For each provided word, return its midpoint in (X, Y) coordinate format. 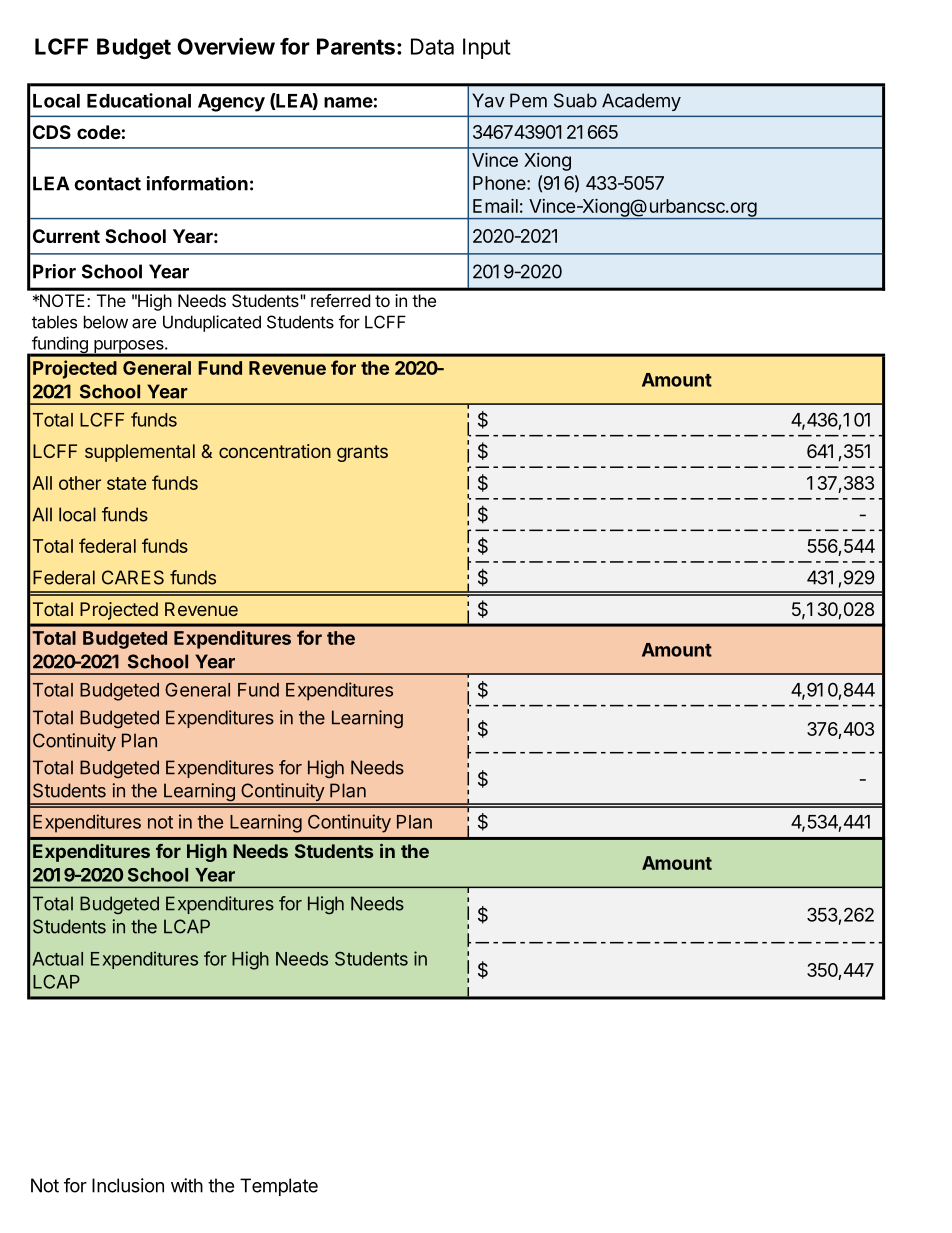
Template (279, 1187)
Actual (58, 959)
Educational (139, 100)
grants (362, 453)
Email (495, 206)
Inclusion (128, 1185)
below (106, 322)
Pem (528, 100)
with (187, 1185)
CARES (133, 577)
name (348, 102)
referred (340, 300)
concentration (275, 451)
